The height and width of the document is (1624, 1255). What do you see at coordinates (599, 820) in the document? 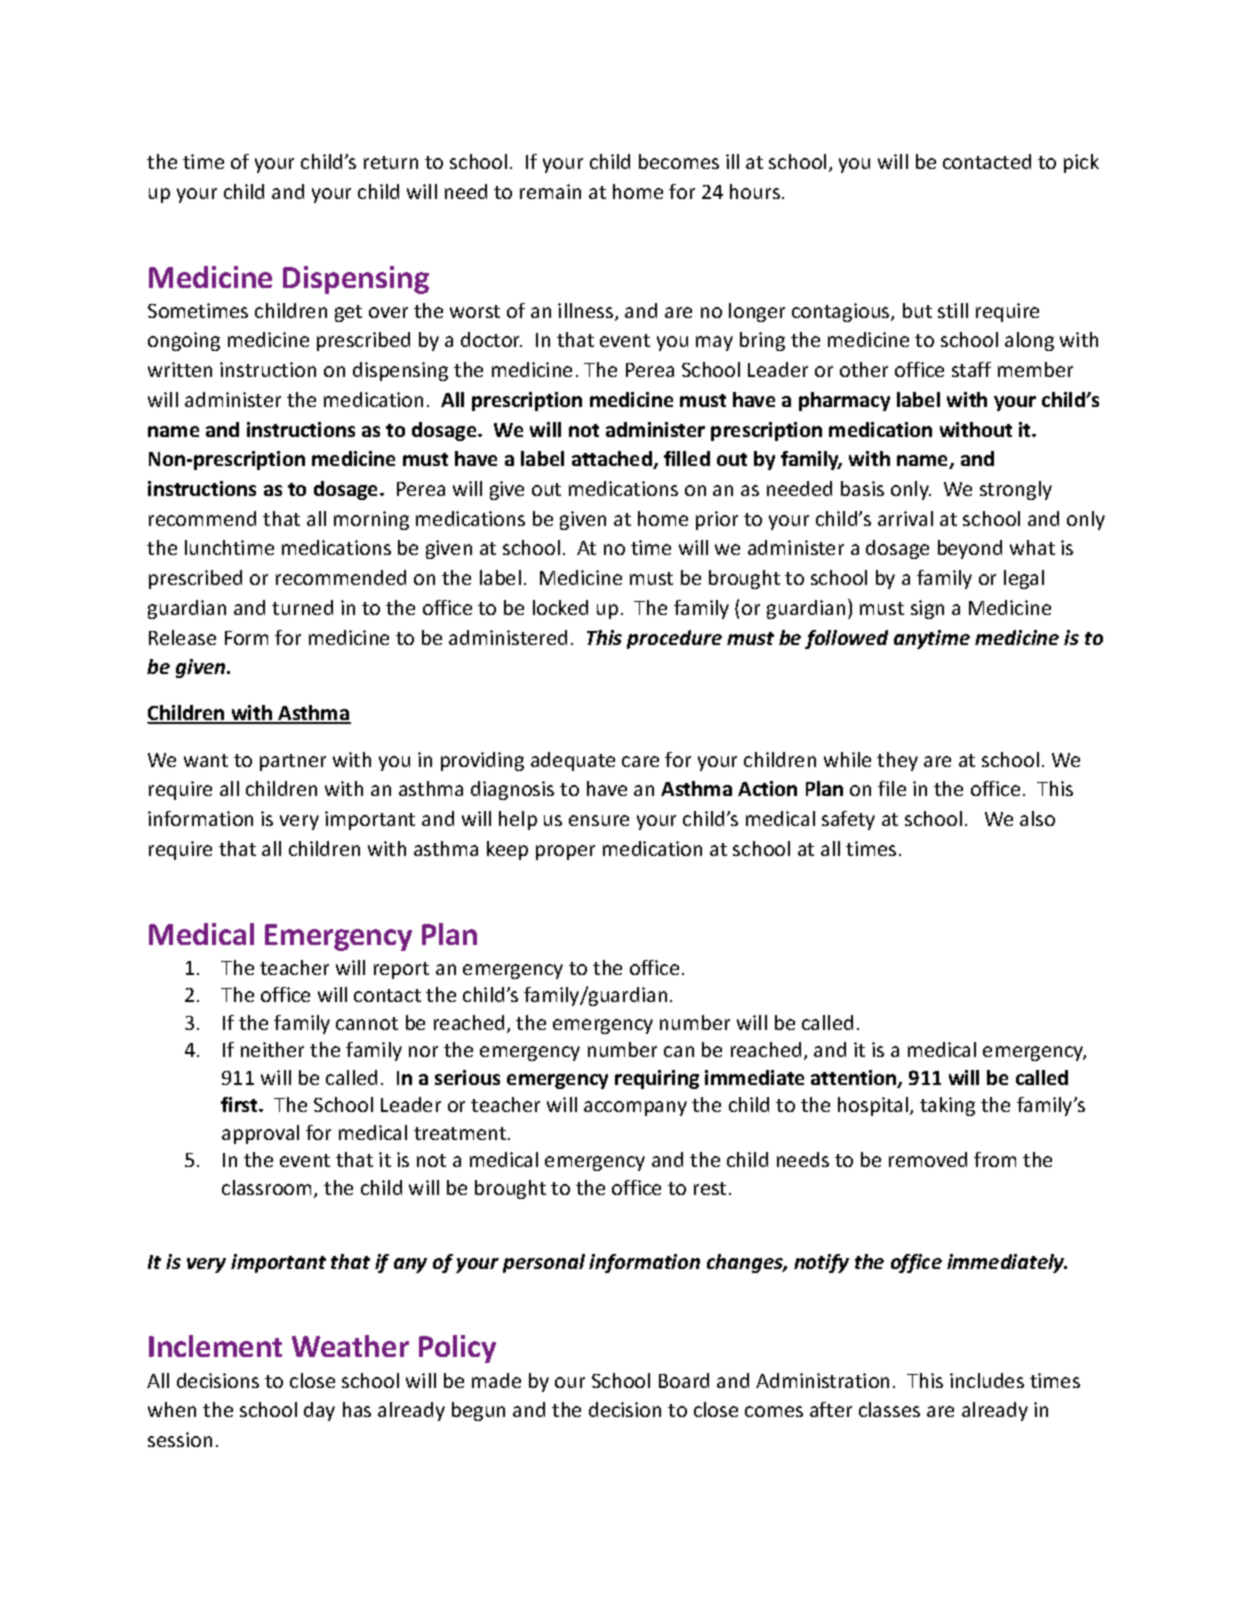
I see `ensure` at bounding box center [599, 820].
